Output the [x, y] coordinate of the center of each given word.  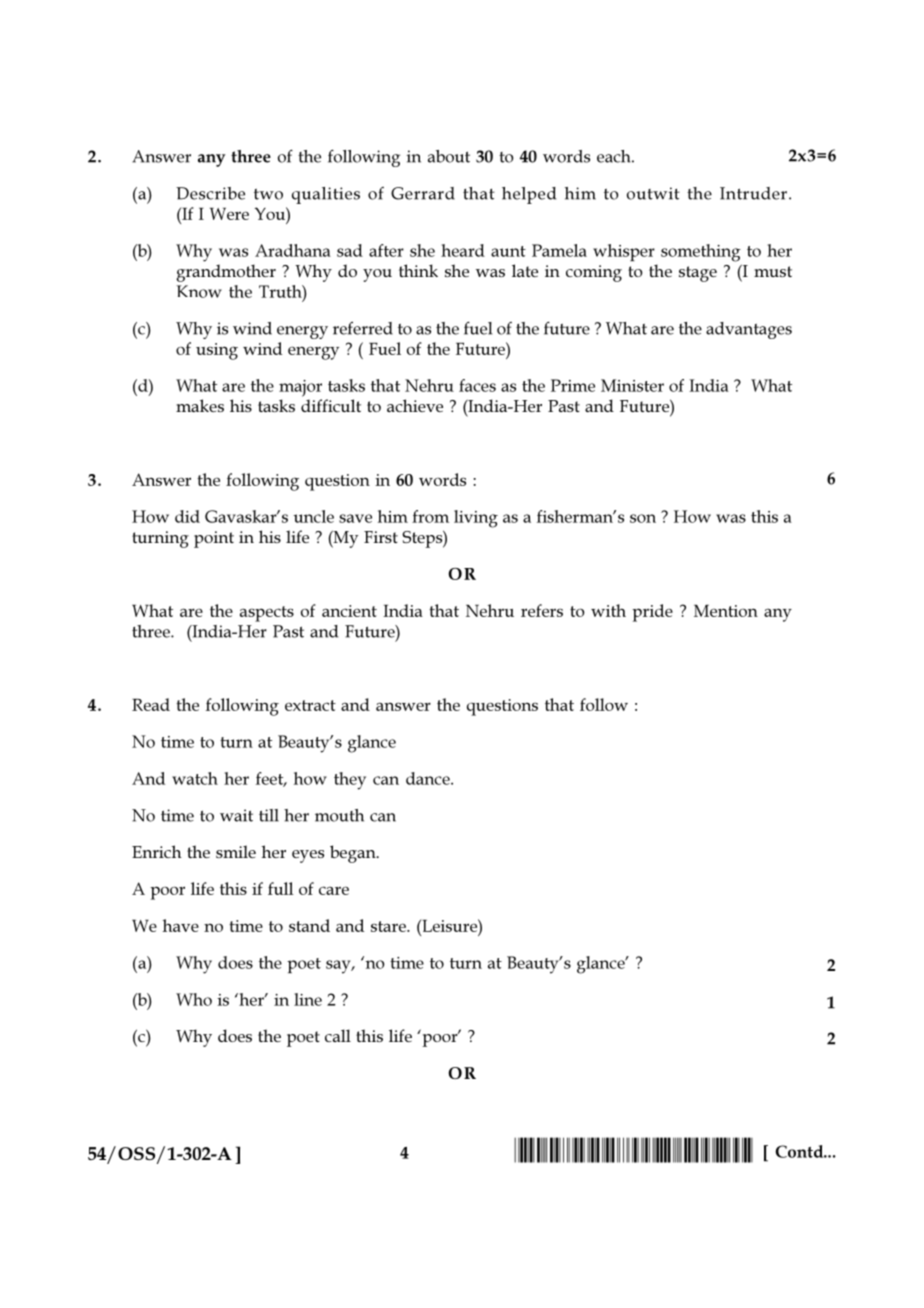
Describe [210, 193]
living [476, 519]
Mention [726, 611]
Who [194, 999]
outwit [653, 193]
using [217, 351]
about [449, 156]
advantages [749, 330]
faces [477, 385]
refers [542, 610]
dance [429, 778]
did [187, 516]
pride [652, 613]
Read [151, 704]
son [643, 518]
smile [236, 851]
